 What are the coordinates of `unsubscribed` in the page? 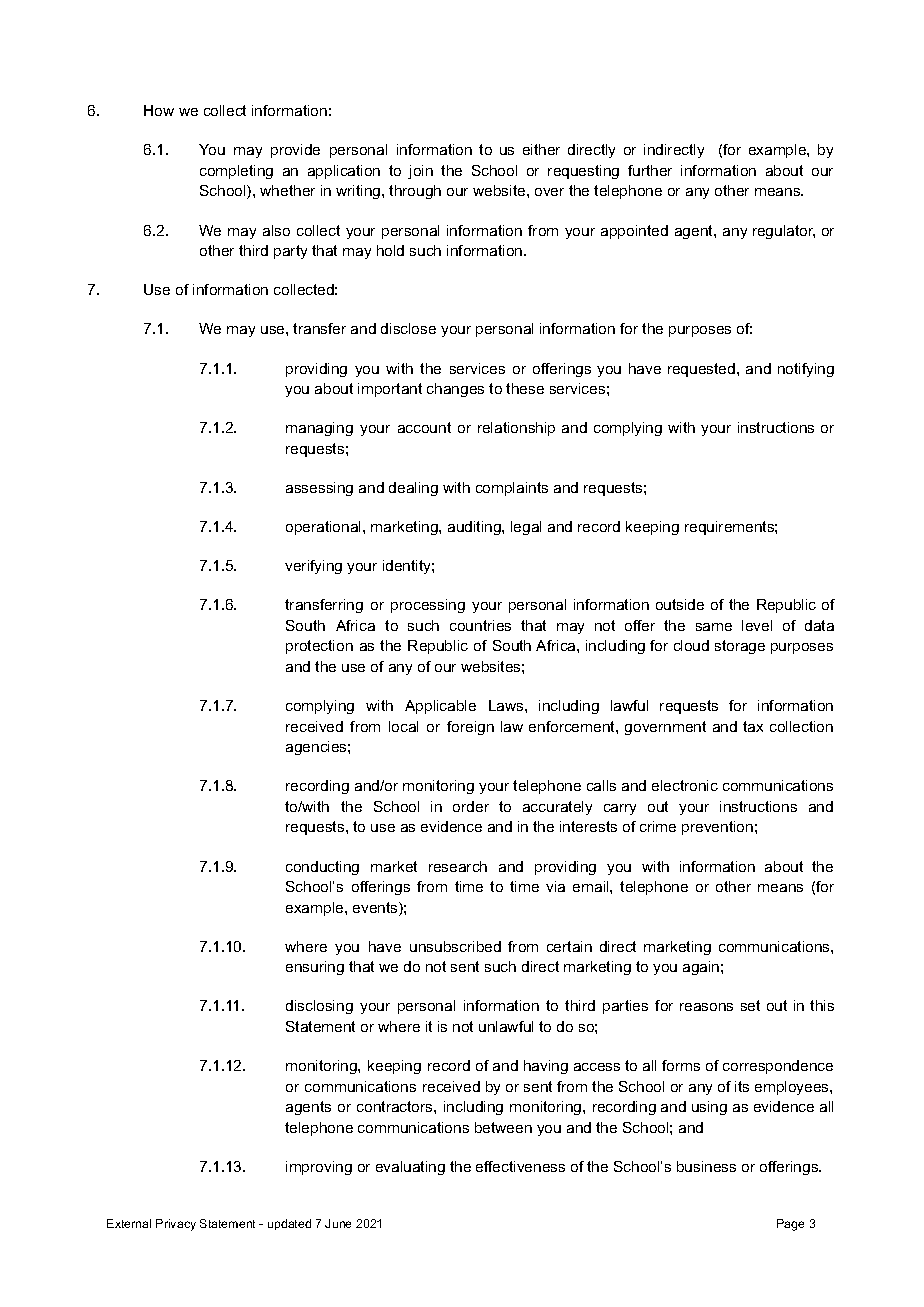 It's located at (455, 946).
